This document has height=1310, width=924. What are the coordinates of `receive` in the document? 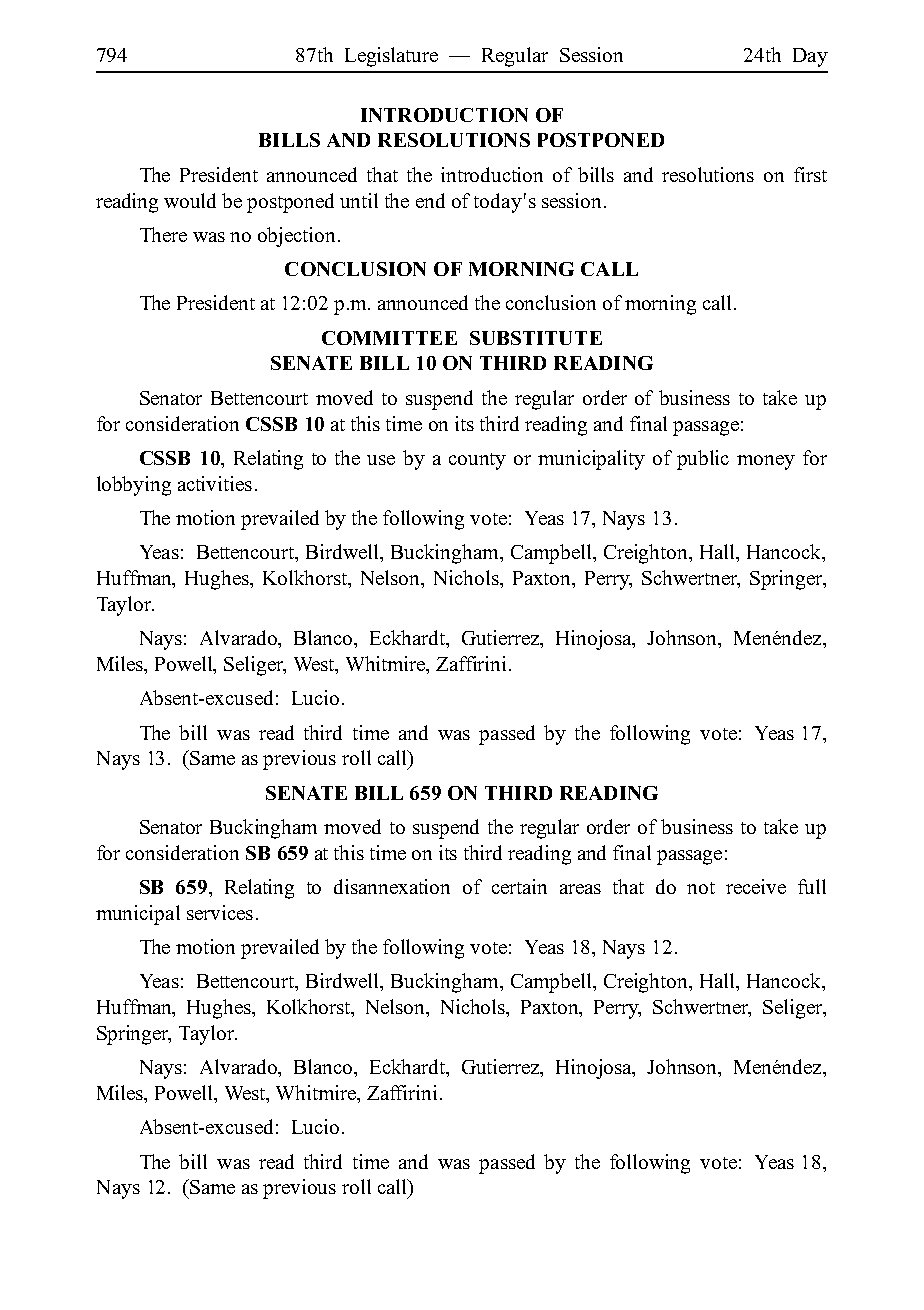 It's located at (756, 886).
